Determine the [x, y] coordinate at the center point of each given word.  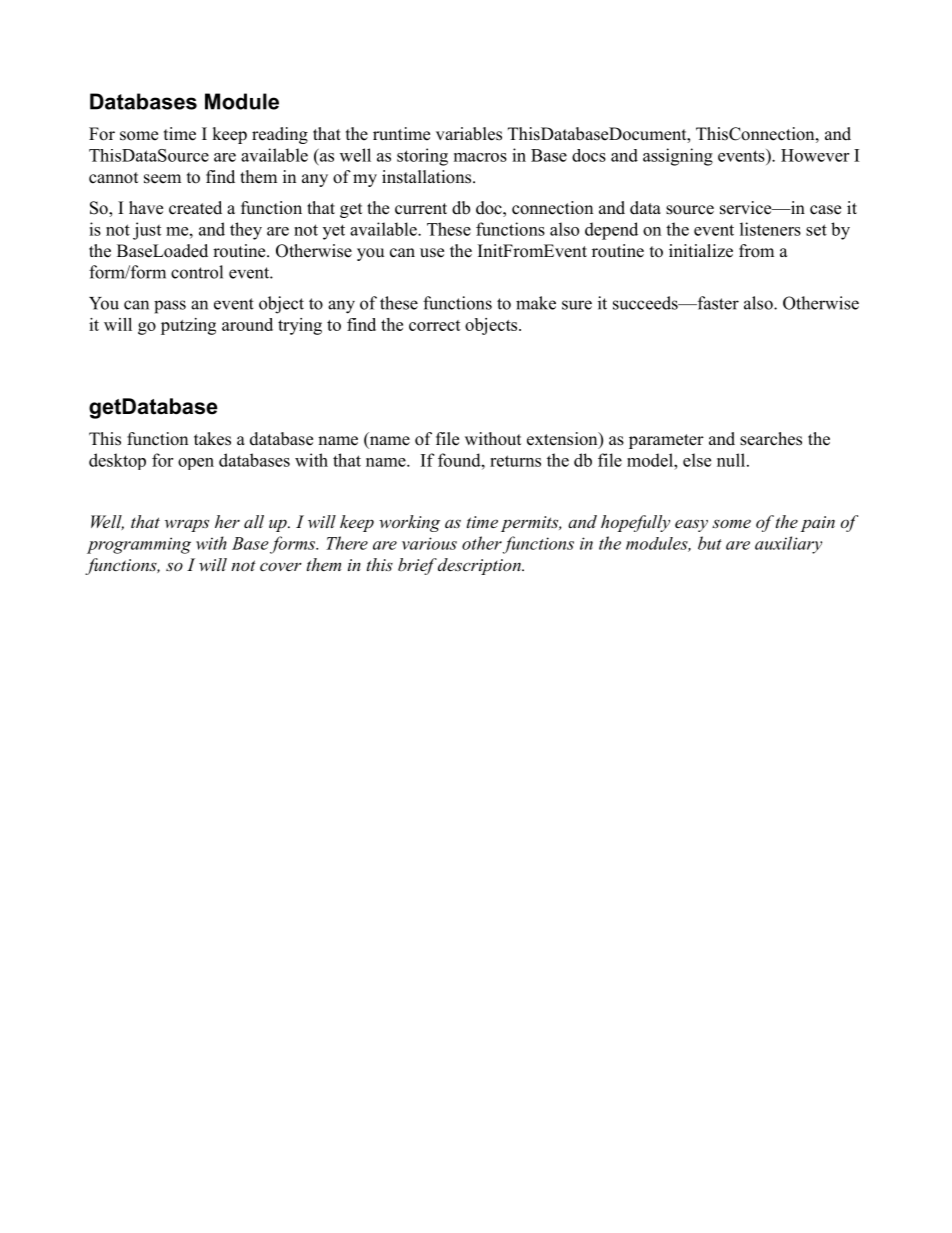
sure [577, 305]
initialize [701, 251]
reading [280, 135]
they [246, 231]
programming [139, 545]
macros [480, 157]
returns [515, 461]
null [732, 460]
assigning [678, 157]
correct [435, 325]
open [196, 464]
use [432, 253]
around [247, 324]
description [480, 566]
